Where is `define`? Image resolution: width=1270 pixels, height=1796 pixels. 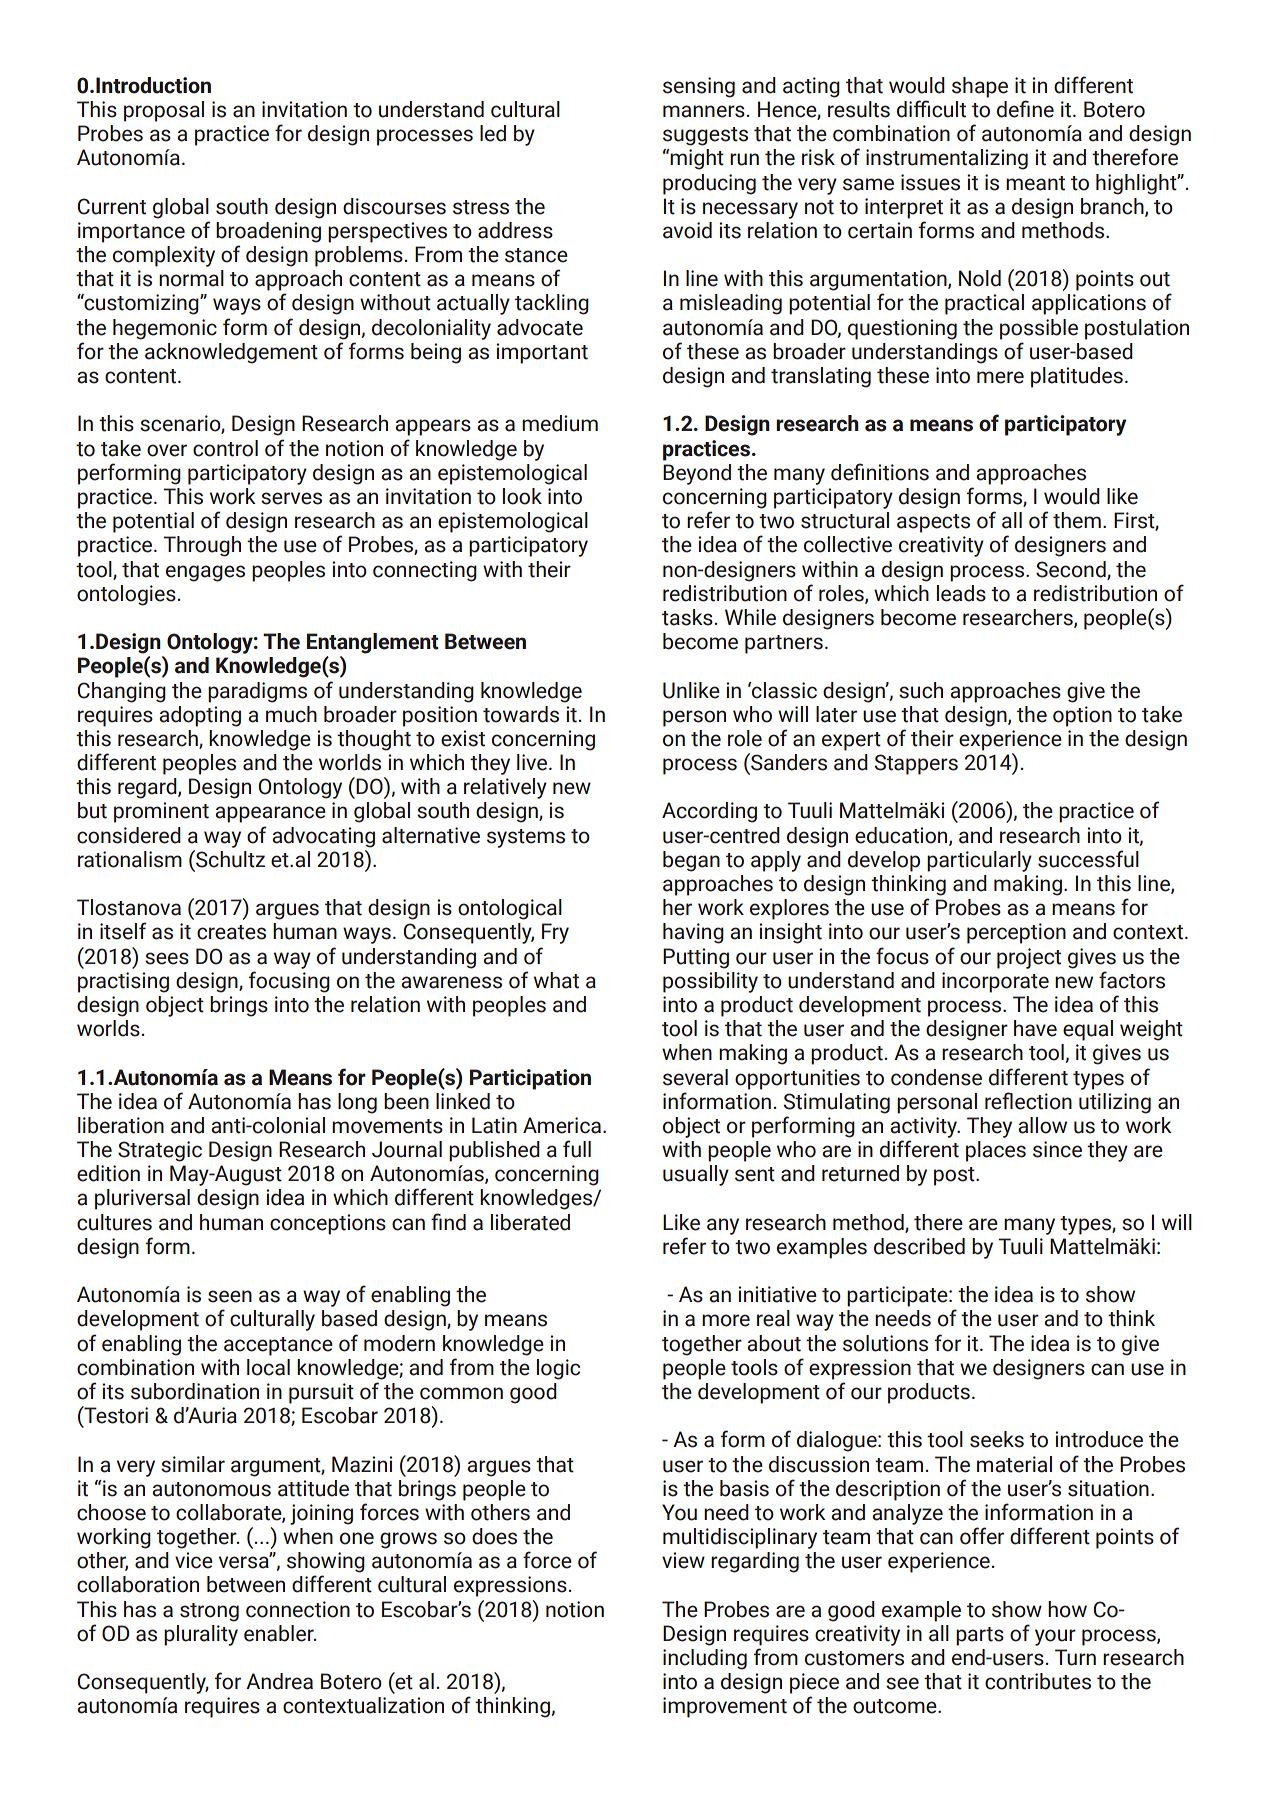
define is located at coordinates (1025, 109).
